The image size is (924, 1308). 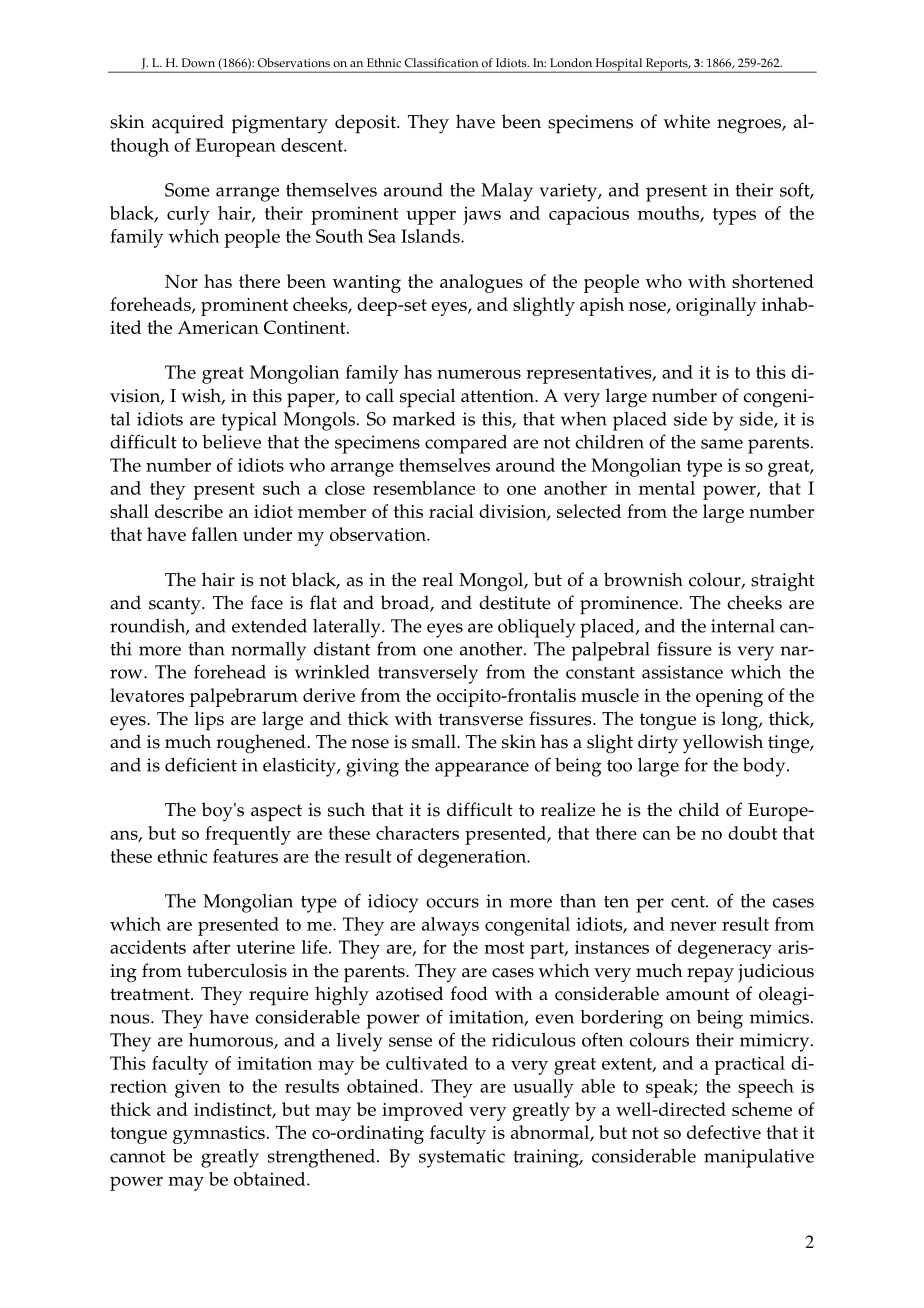 I want to click on appearance, so click(x=482, y=769).
